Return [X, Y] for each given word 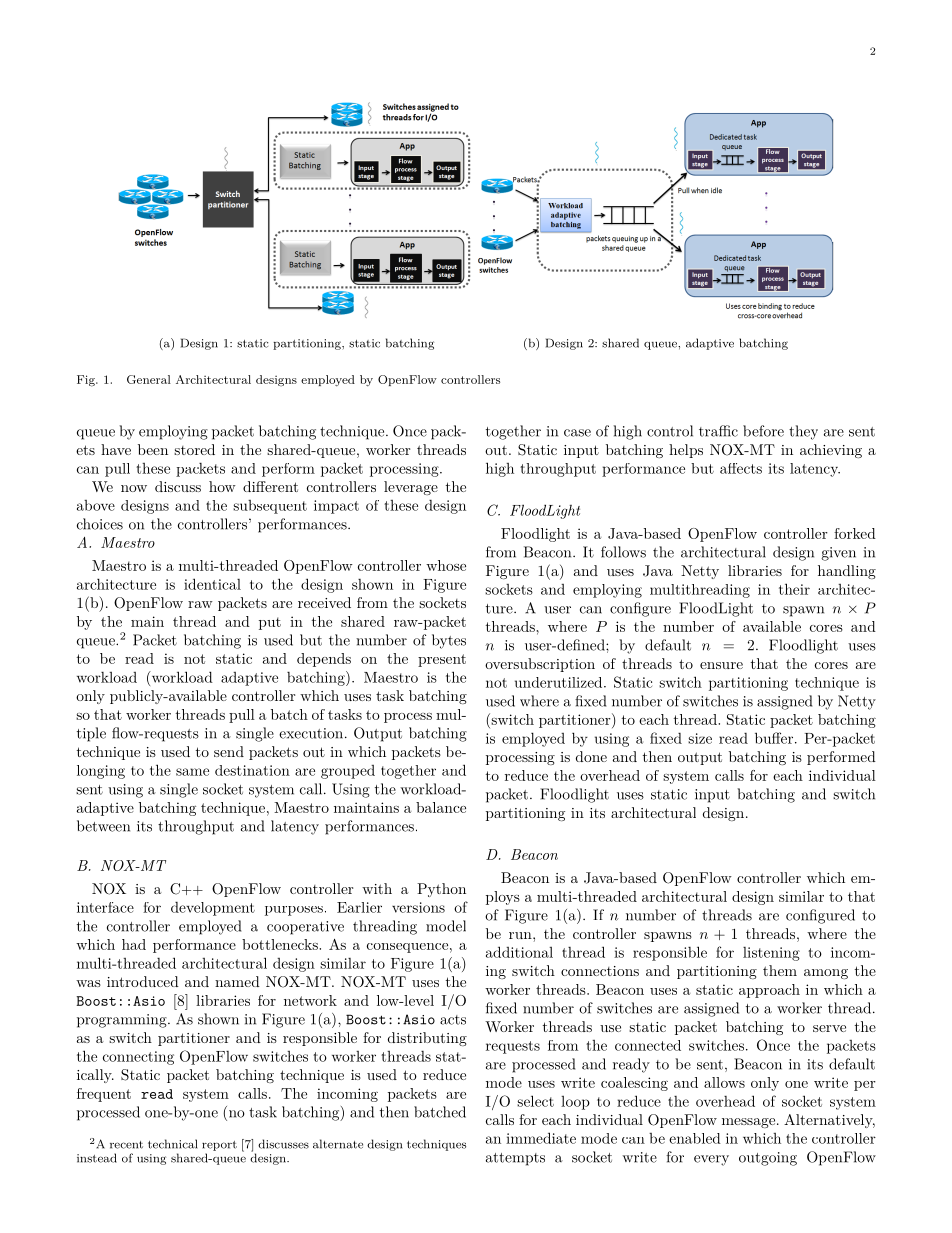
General [149, 379]
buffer [774, 738]
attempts [515, 1159]
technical [173, 1144]
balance [441, 807]
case [577, 433]
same [192, 772]
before [763, 431]
